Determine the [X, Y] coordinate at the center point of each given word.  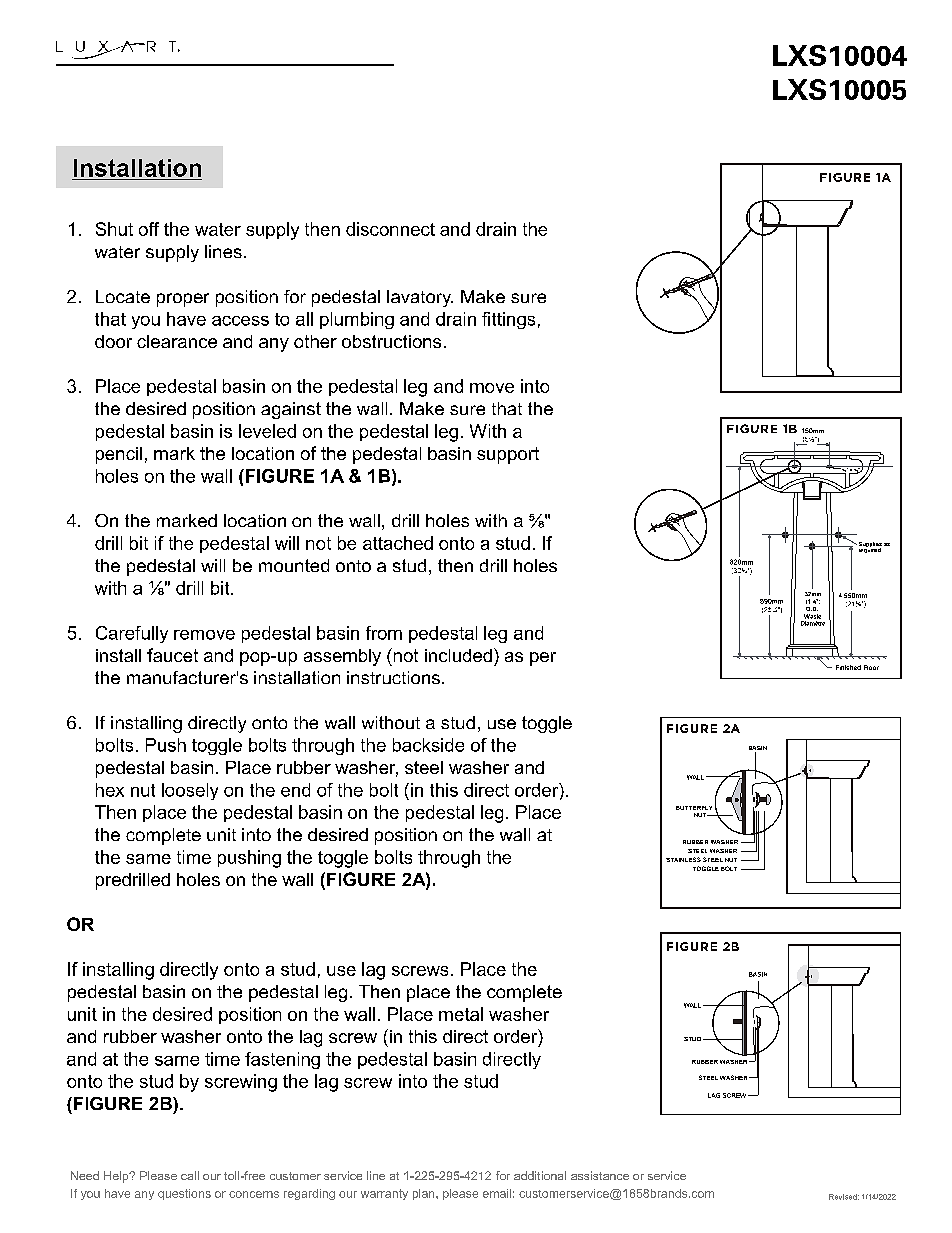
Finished [848, 667]
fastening [282, 1060]
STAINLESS [683, 859]
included [458, 655]
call [190, 1175]
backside [428, 745]
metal [461, 1014]
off [149, 229]
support [508, 455]
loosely [190, 791]
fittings [508, 320]
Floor [871, 667]
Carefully [132, 634]
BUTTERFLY [694, 808]
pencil [119, 455]
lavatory [420, 298]
